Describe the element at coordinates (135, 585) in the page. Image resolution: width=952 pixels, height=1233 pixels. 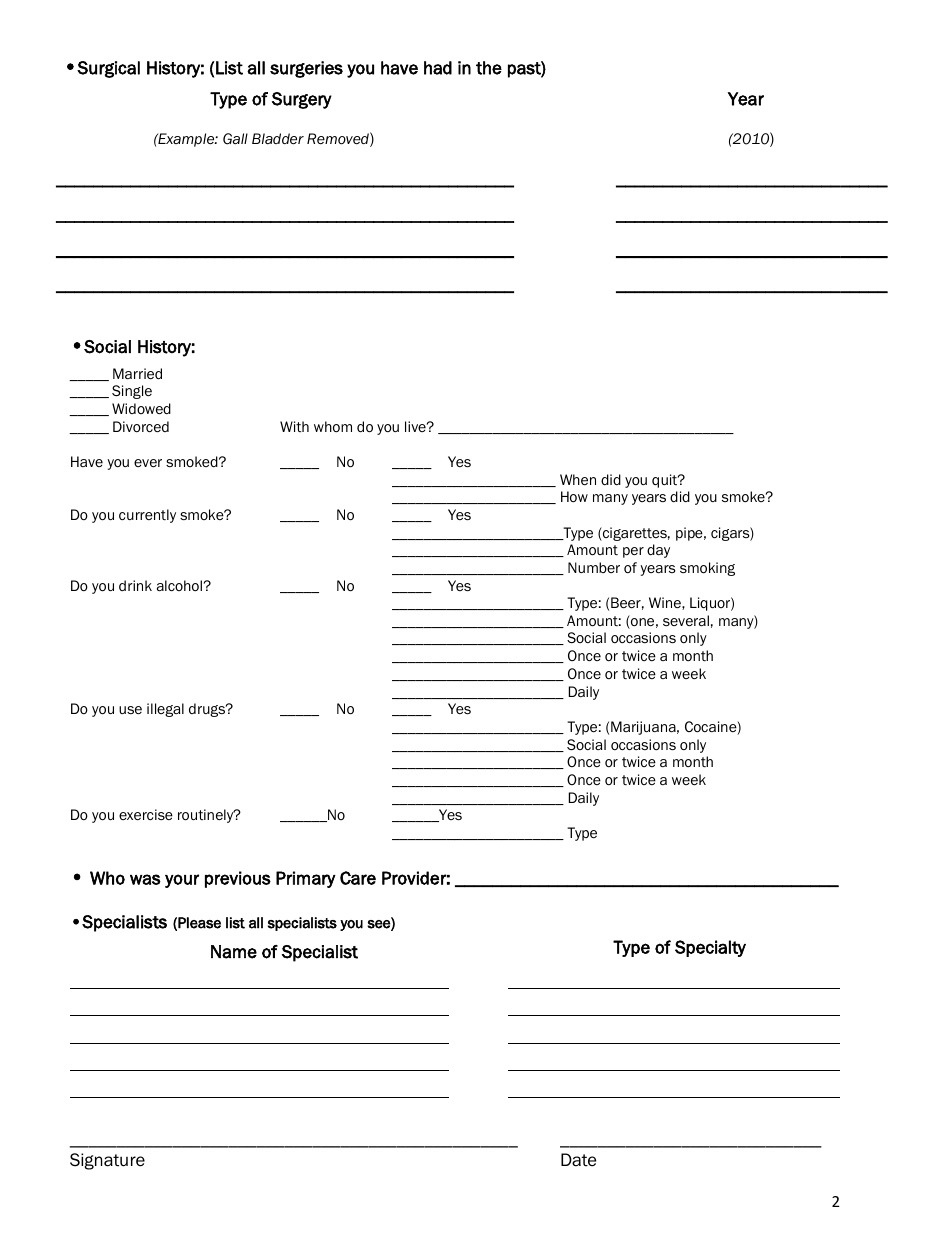
I see `drink` at that location.
